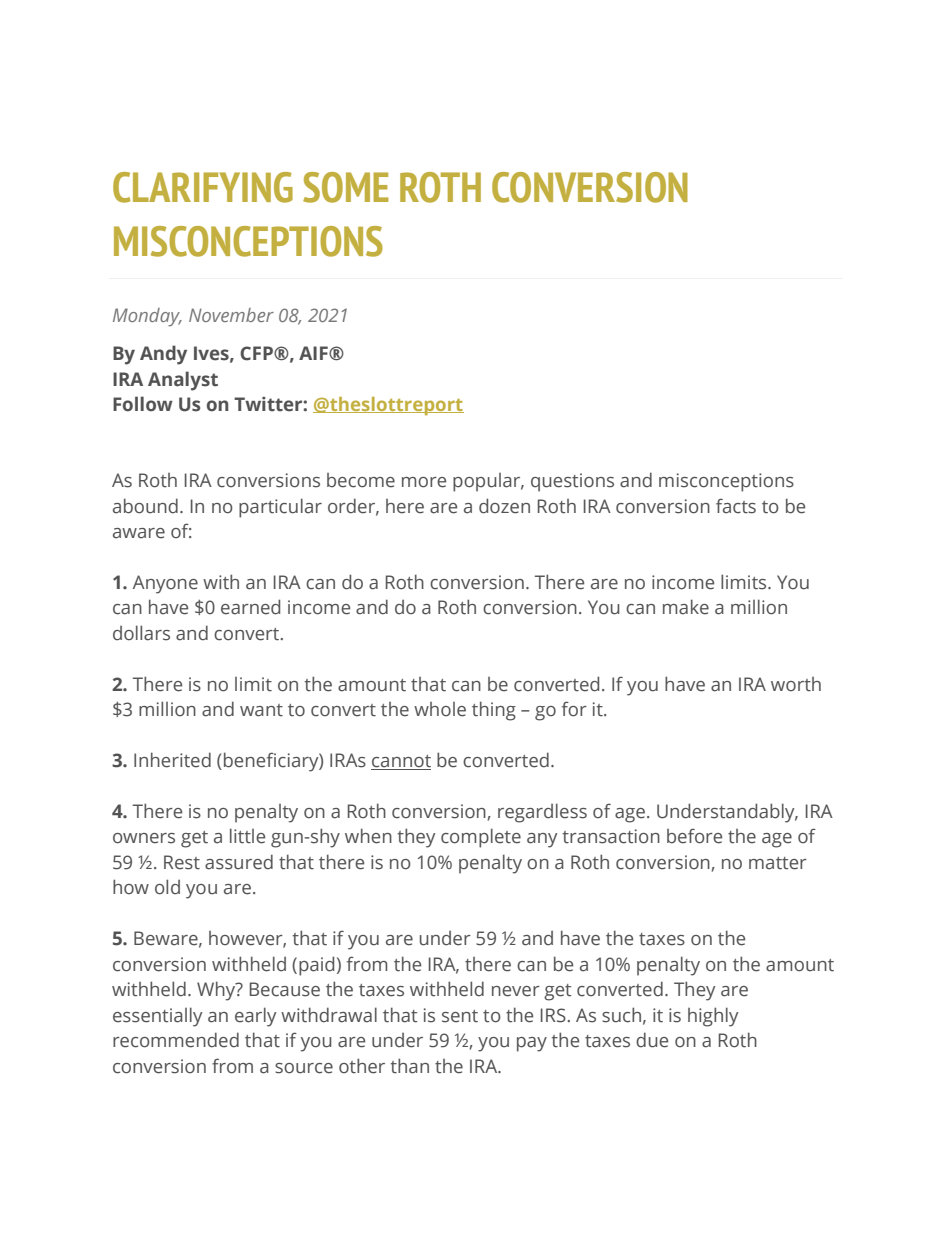  Describe the element at coordinates (572, 482) in the document. I see `questions` at that location.
